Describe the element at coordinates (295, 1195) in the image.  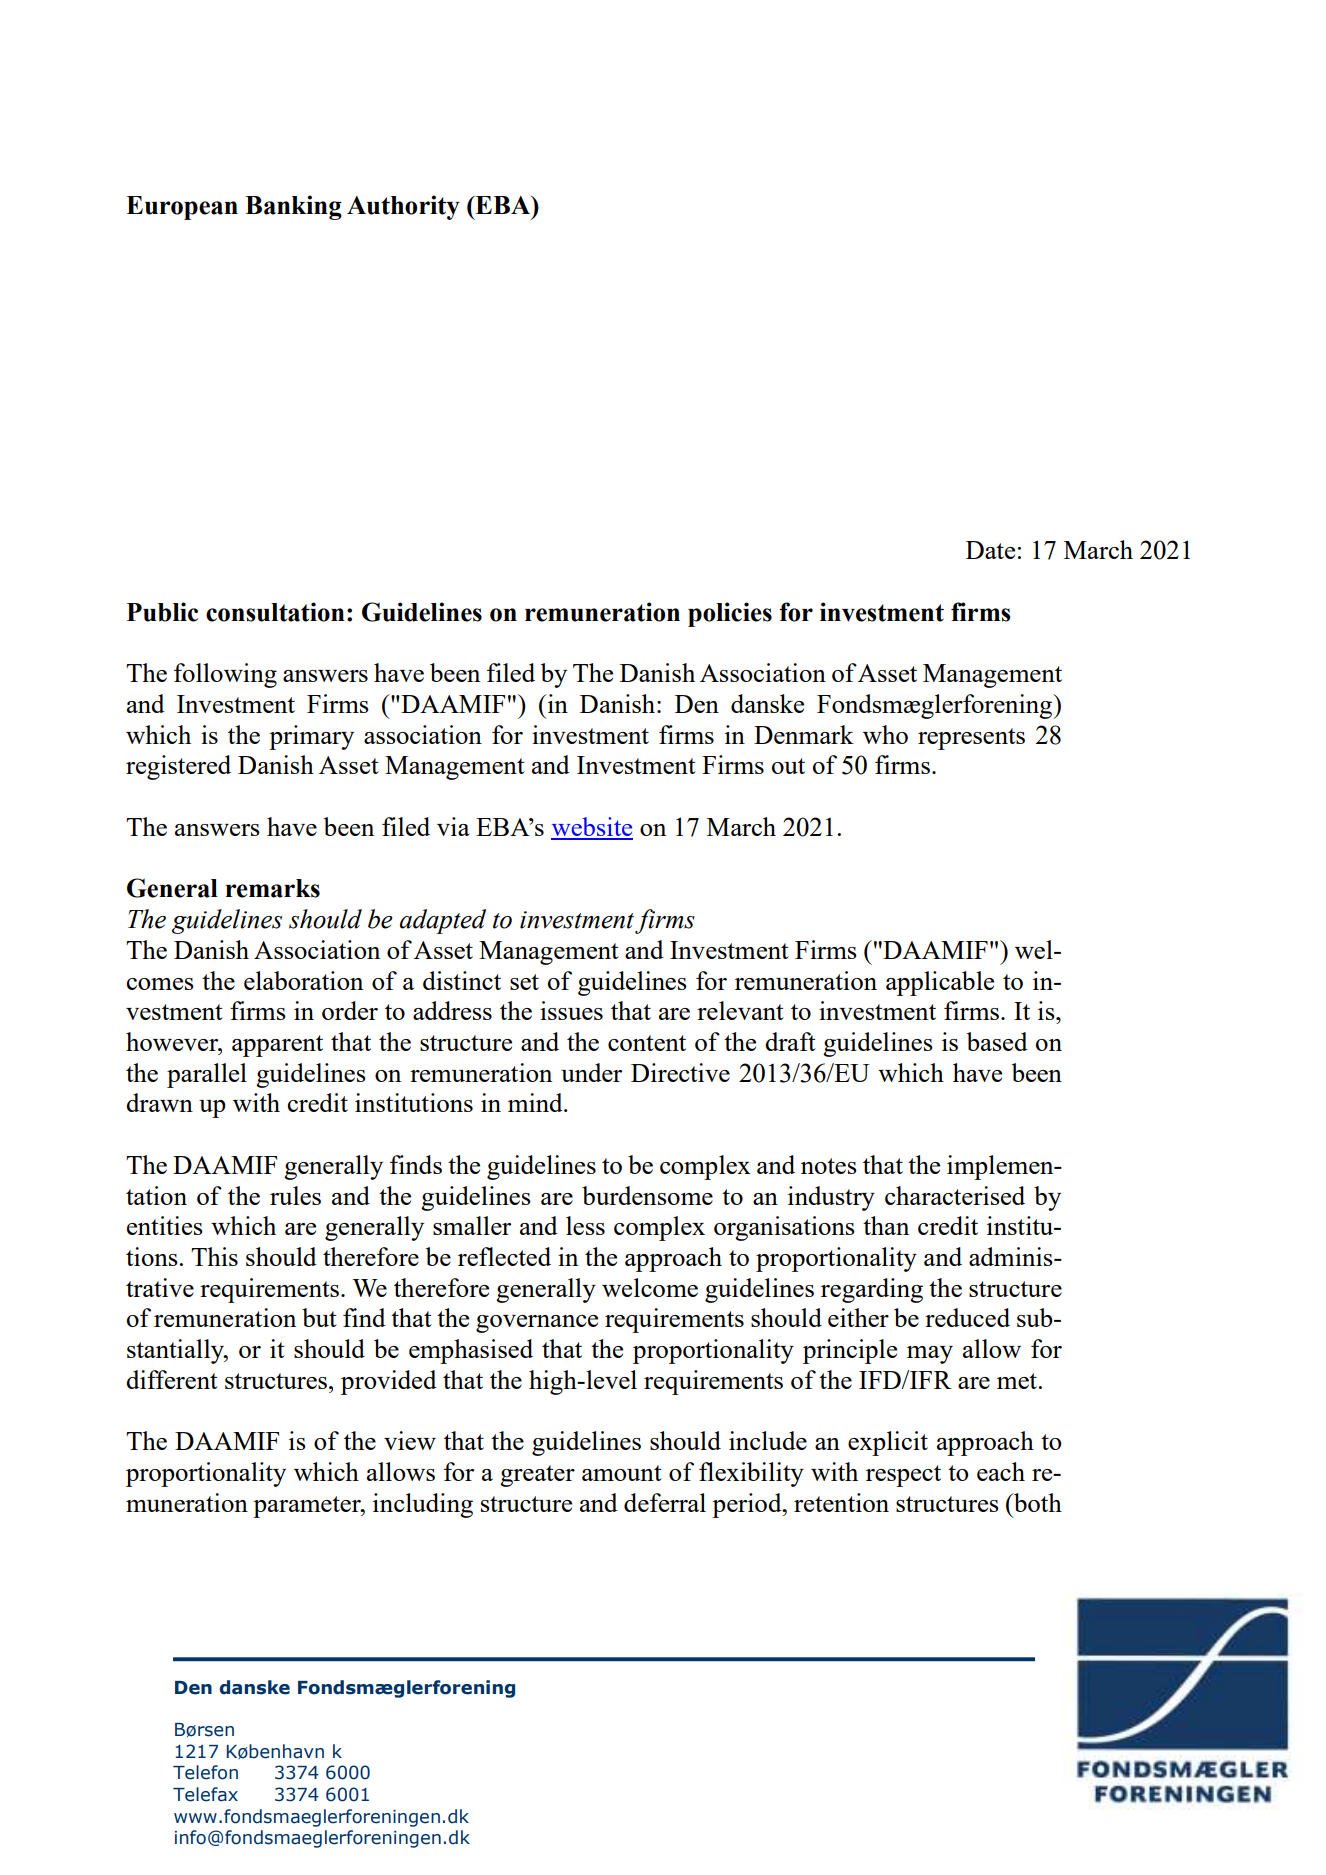
I see `rules` at that location.
